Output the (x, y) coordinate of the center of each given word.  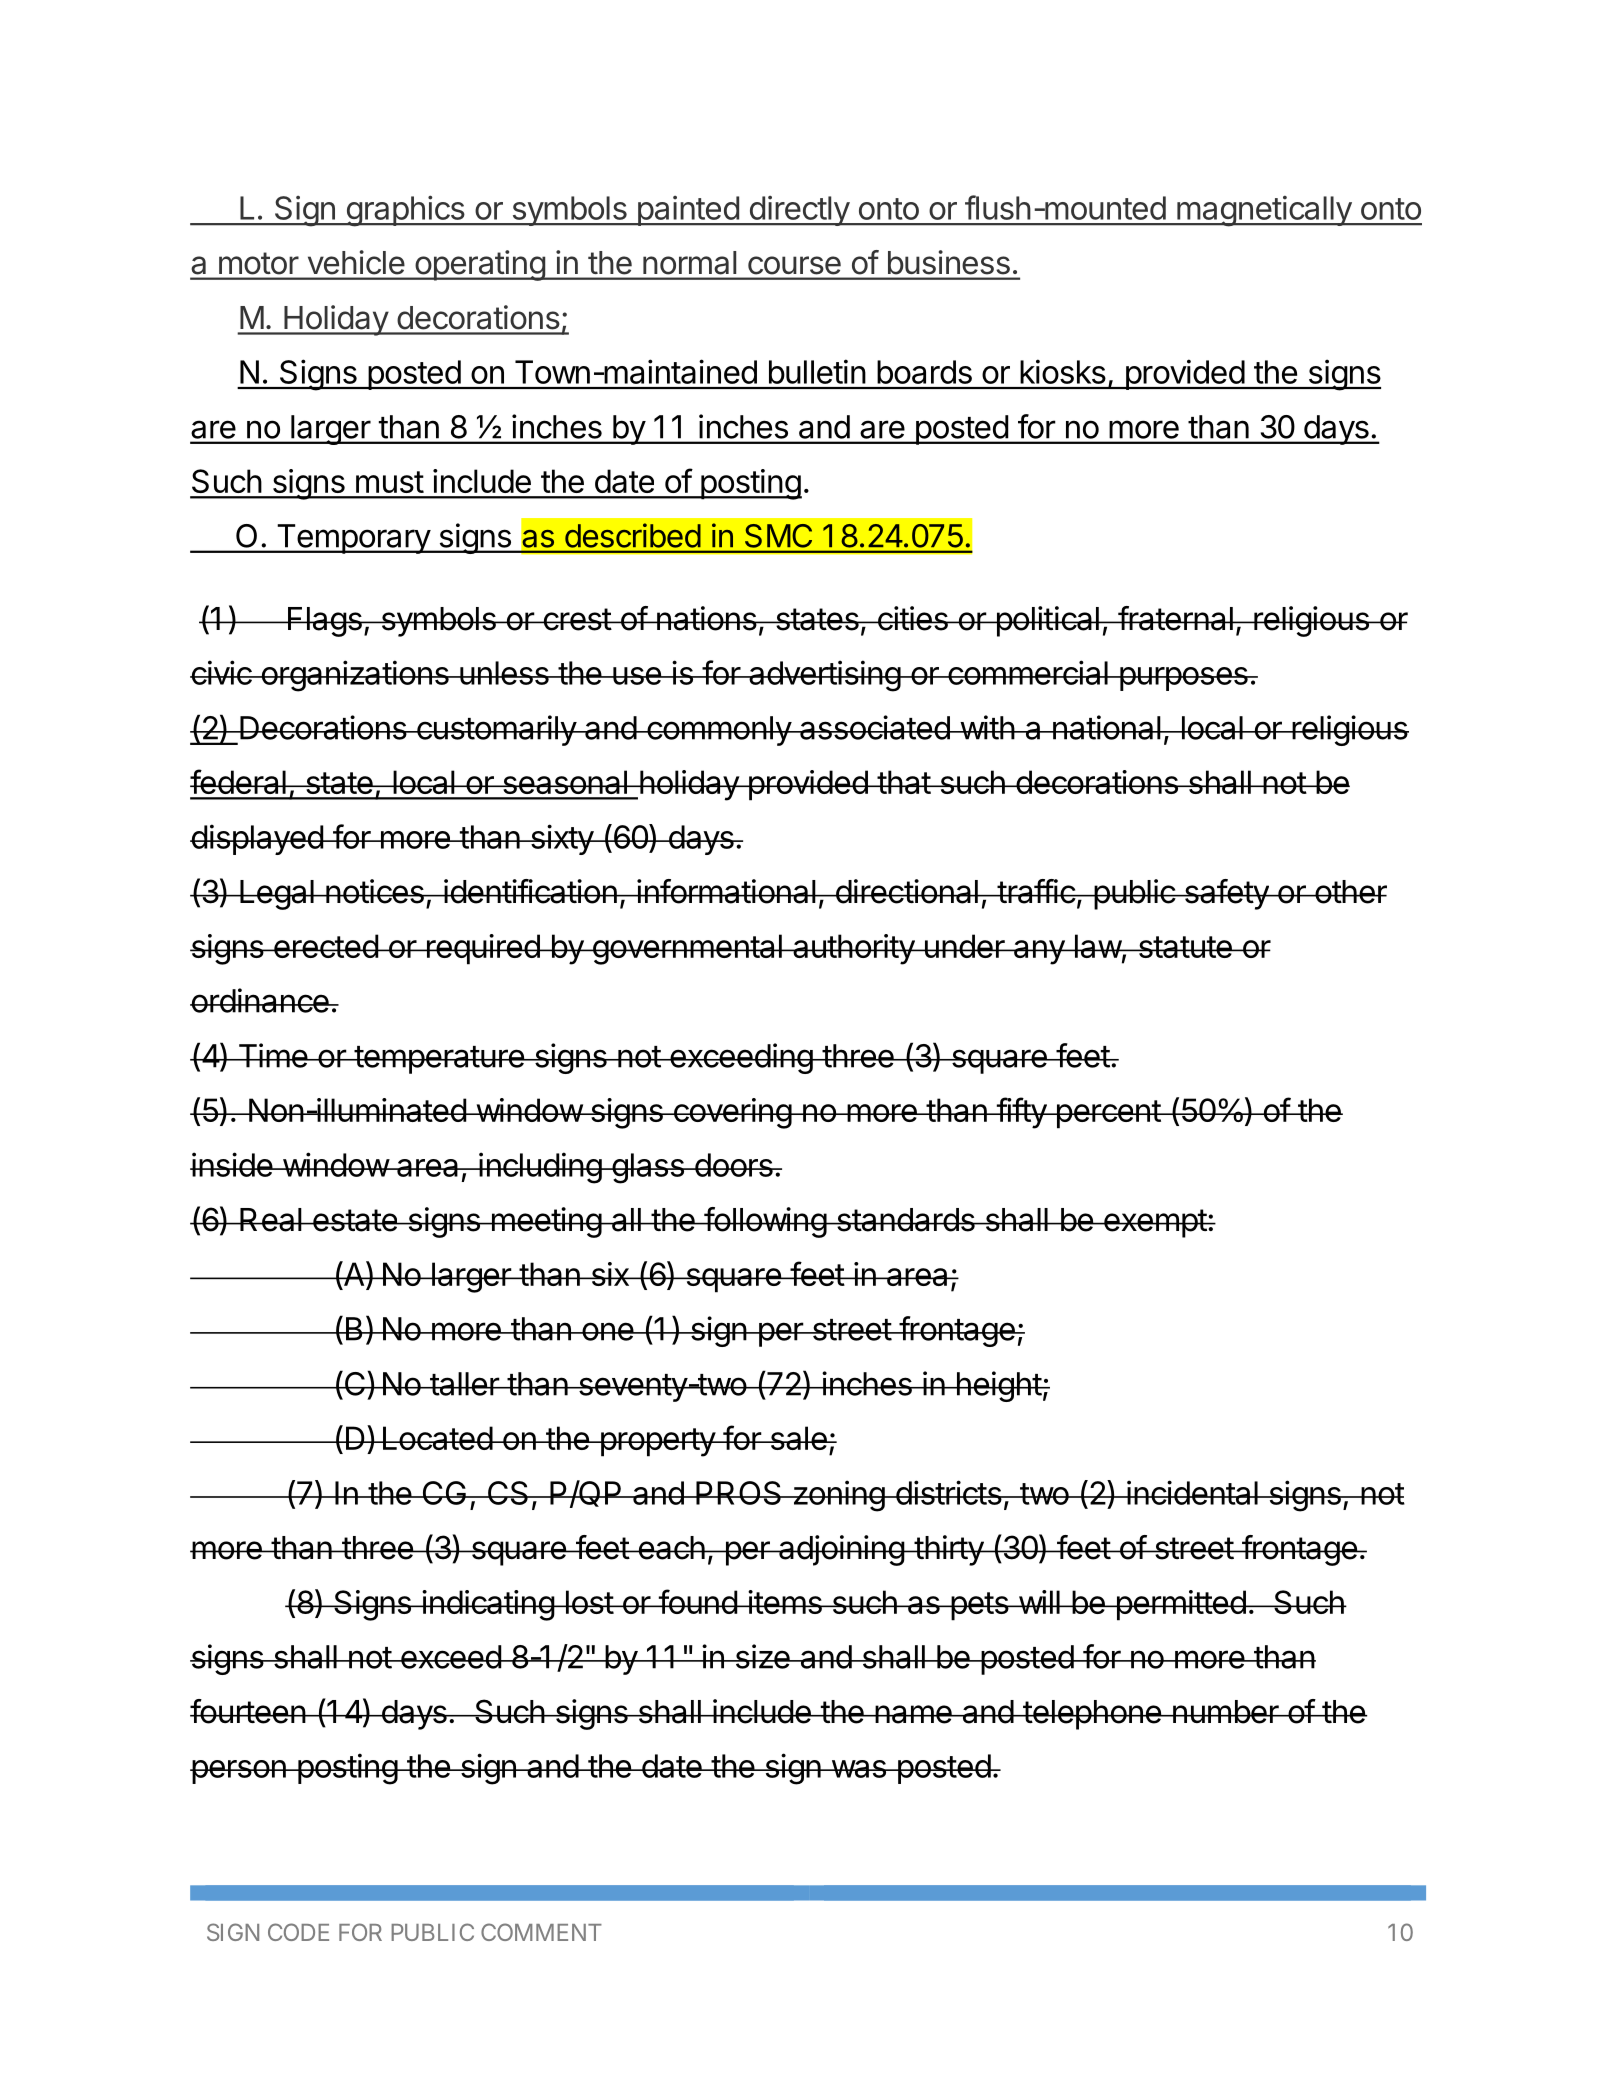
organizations (355, 676)
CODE (298, 1932)
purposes (1183, 679)
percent (1108, 1114)
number (1225, 1712)
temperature (439, 1060)
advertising (824, 676)
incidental (1192, 1492)
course (794, 265)
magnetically (1264, 211)
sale (798, 1438)
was (858, 1769)
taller (464, 1384)
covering (732, 1113)
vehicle (356, 262)
